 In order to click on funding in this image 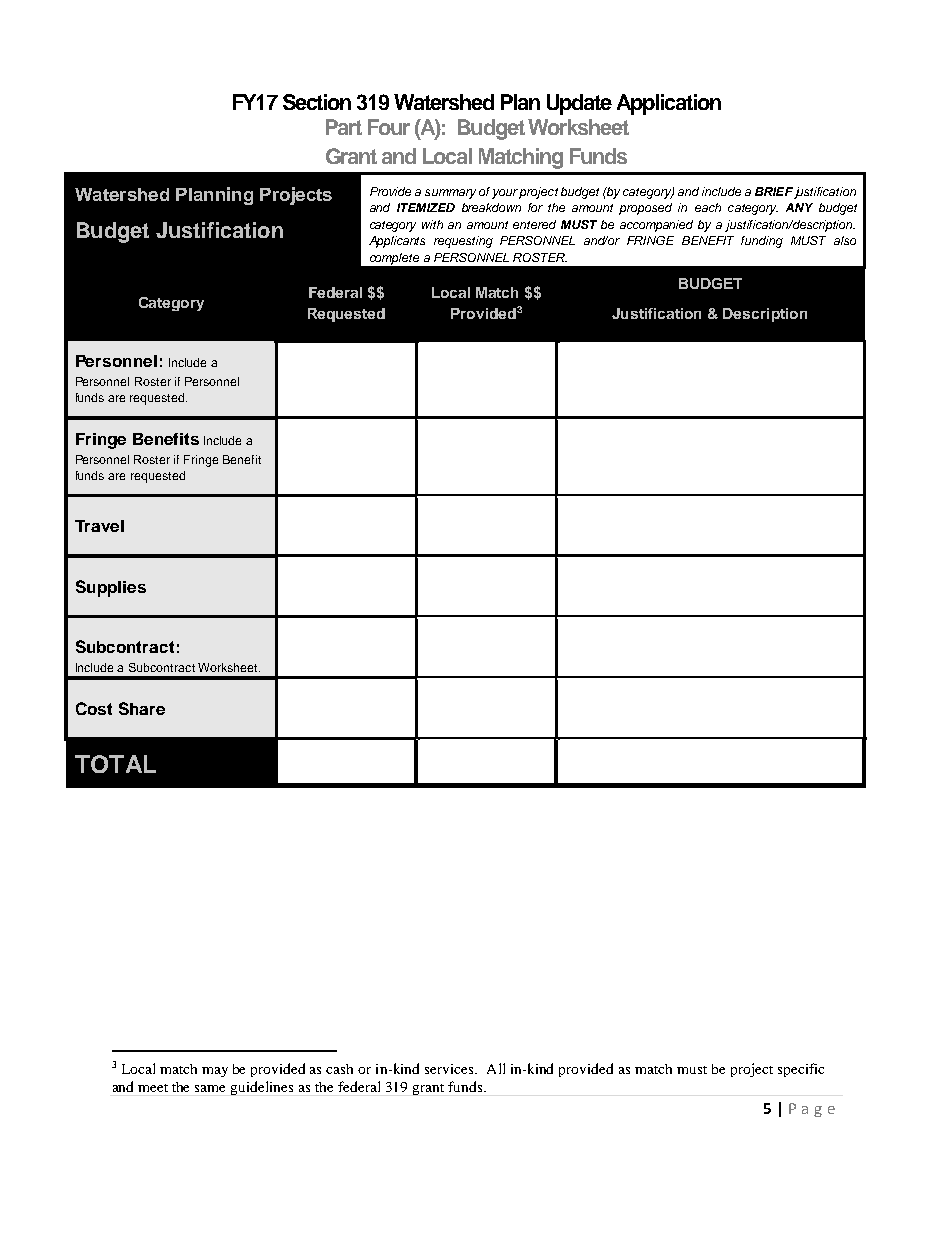, I will do `click(762, 242)`.
